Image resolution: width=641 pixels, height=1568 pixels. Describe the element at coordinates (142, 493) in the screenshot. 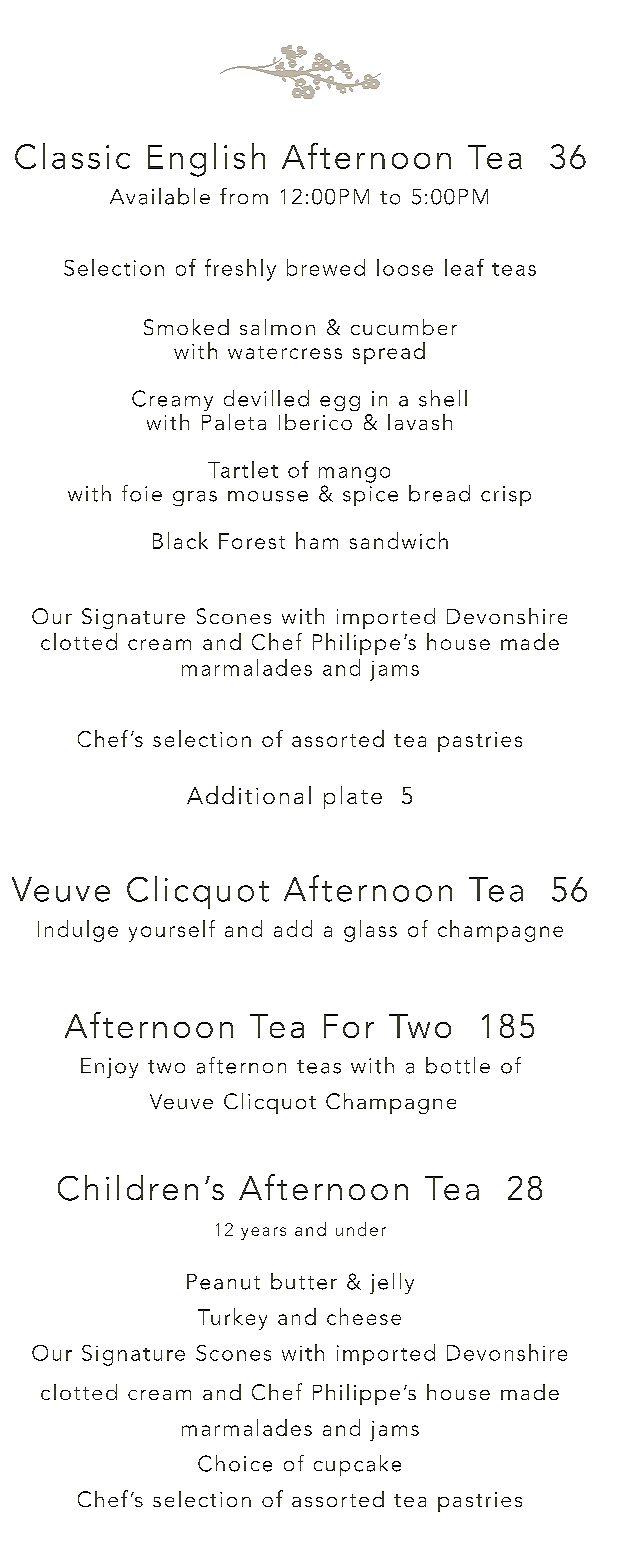

I see `foie` at that location.
